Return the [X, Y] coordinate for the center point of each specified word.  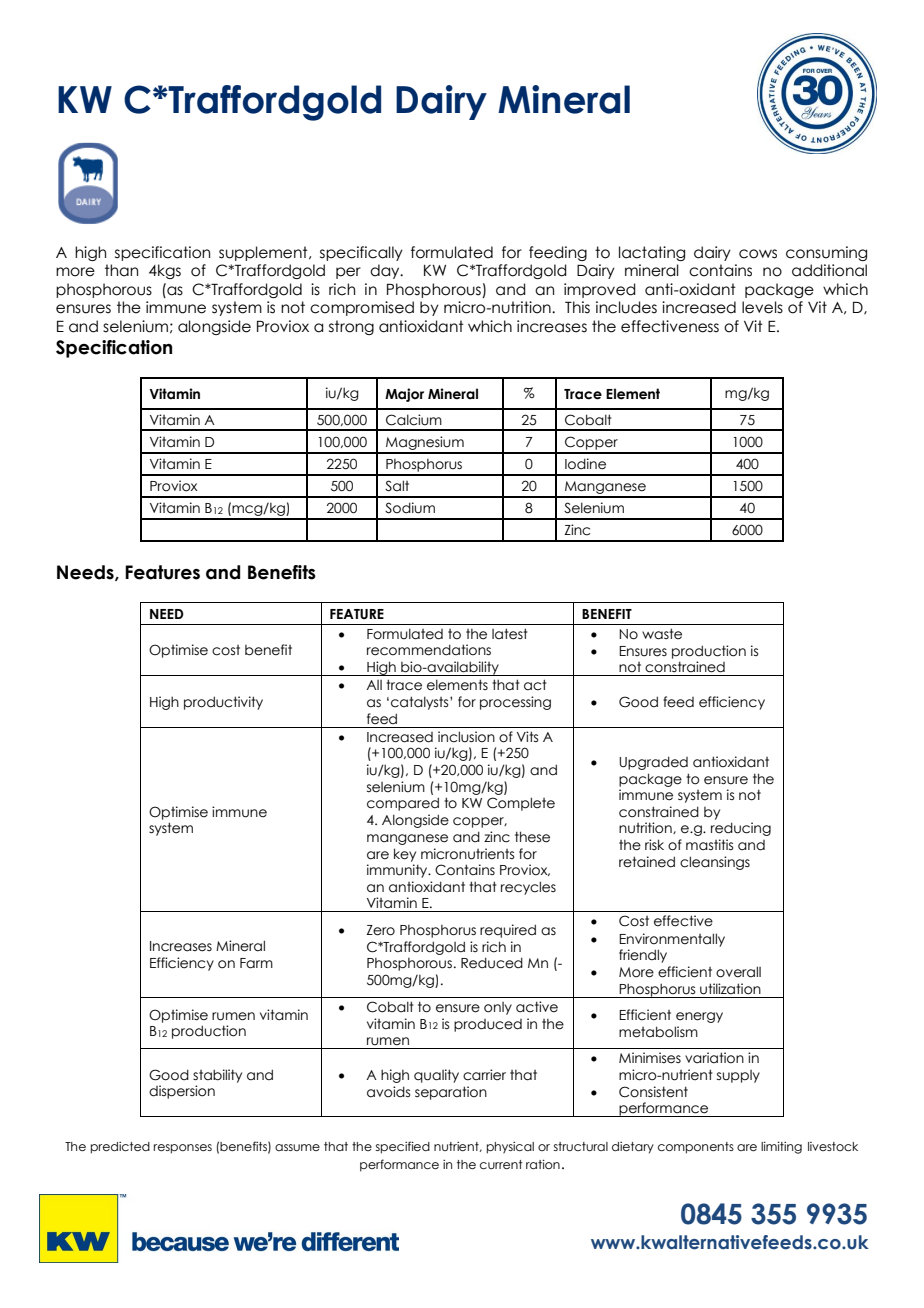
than [121, 270]
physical [510, 1148]
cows [758, 254]
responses [183, 1149]
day [386, 271]
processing [515, 703]
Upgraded [653, 763]
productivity [223, 703]
